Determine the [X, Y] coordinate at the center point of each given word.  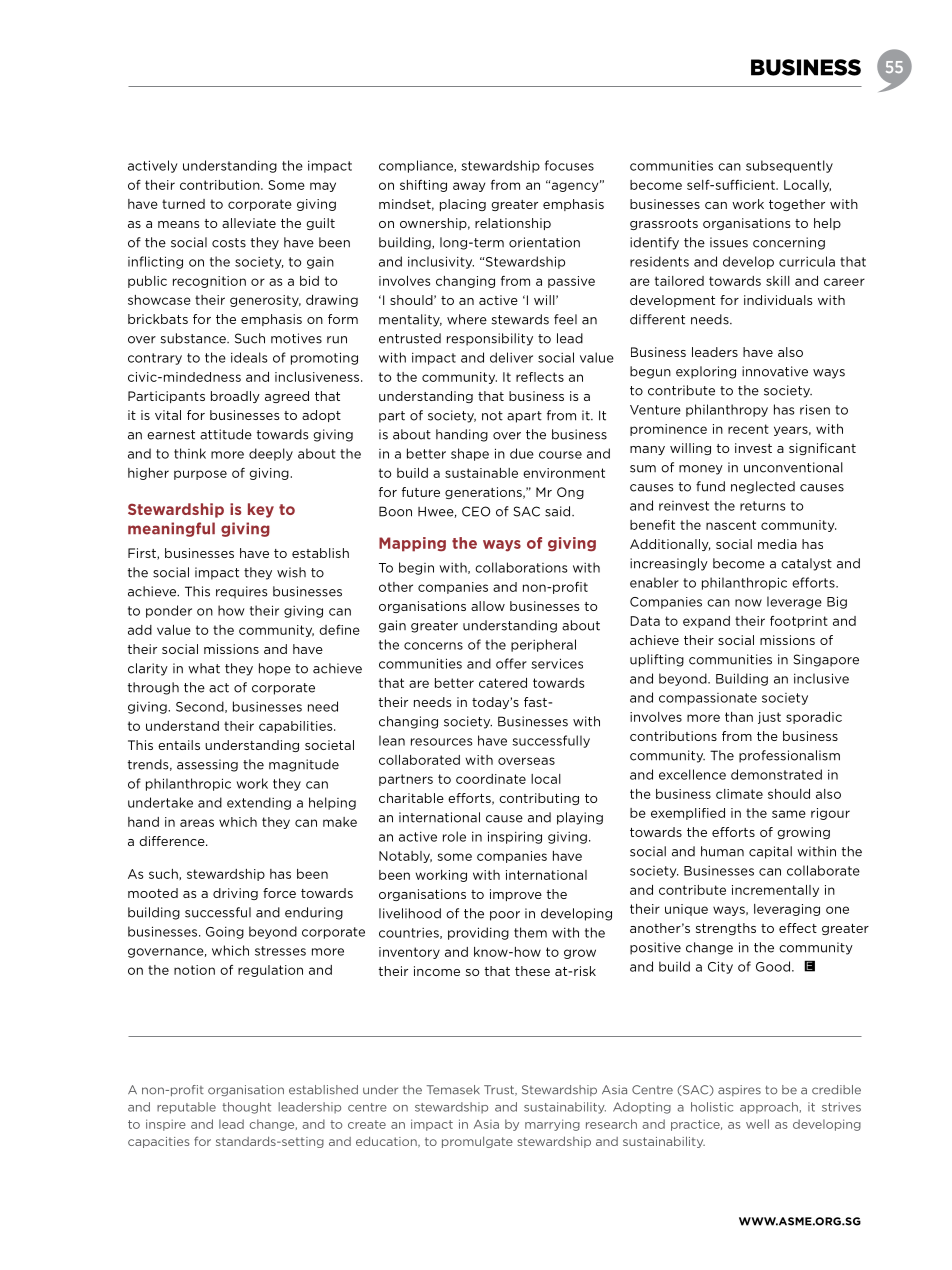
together [797, 205]
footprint [799, 622]
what [204, 668]
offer [511, 663]
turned [183, 204]
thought [246, 1108]
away [469, 187]
